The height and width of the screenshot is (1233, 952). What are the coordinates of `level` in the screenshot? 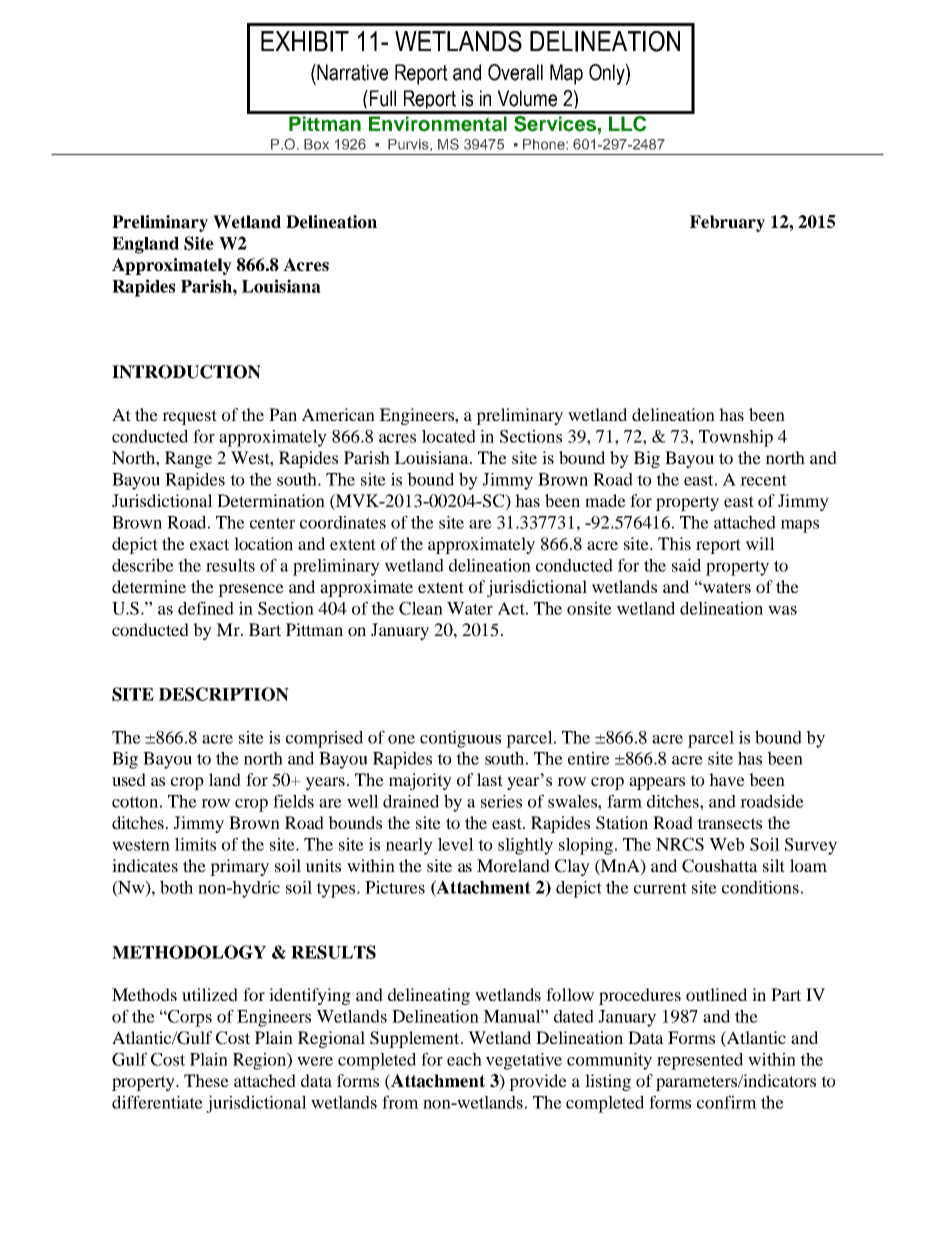 It's located at (456, 844).
